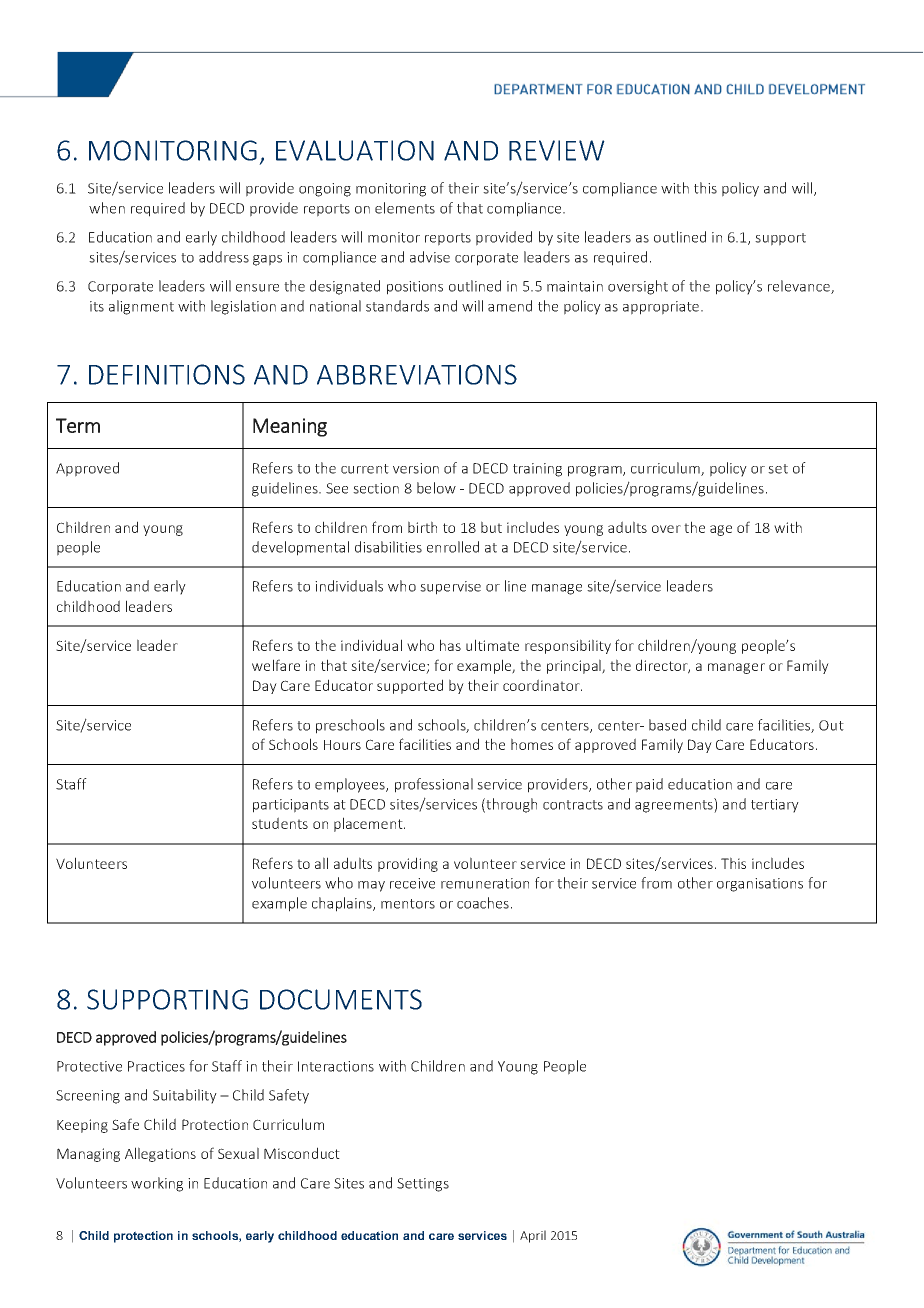 The height and width of the document is (1308, 924). Describe the element at coordinates (276, 665) in the document. I see `welfare` at that location.
